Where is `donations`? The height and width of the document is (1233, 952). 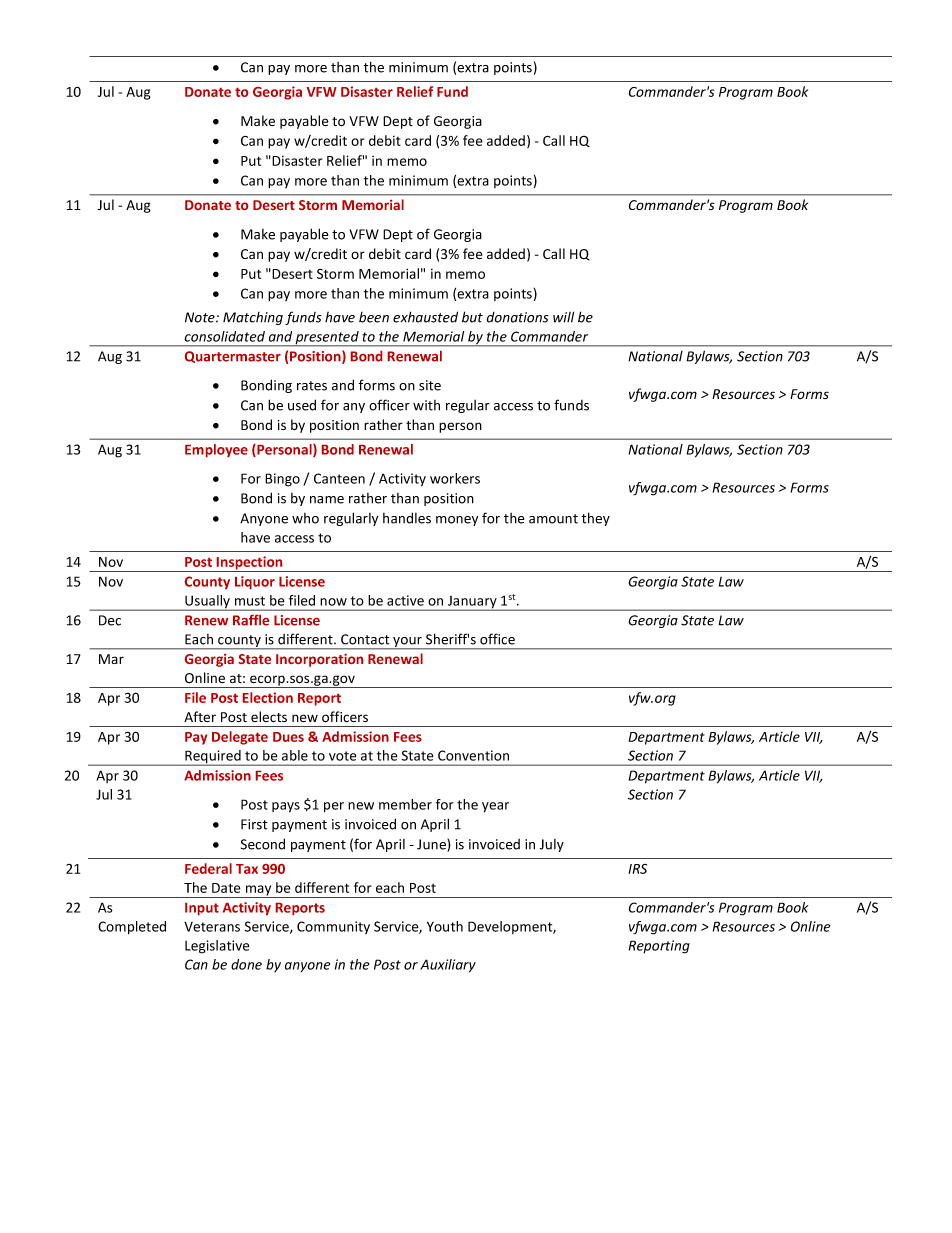 donations is located at coordinates (518, 317).
